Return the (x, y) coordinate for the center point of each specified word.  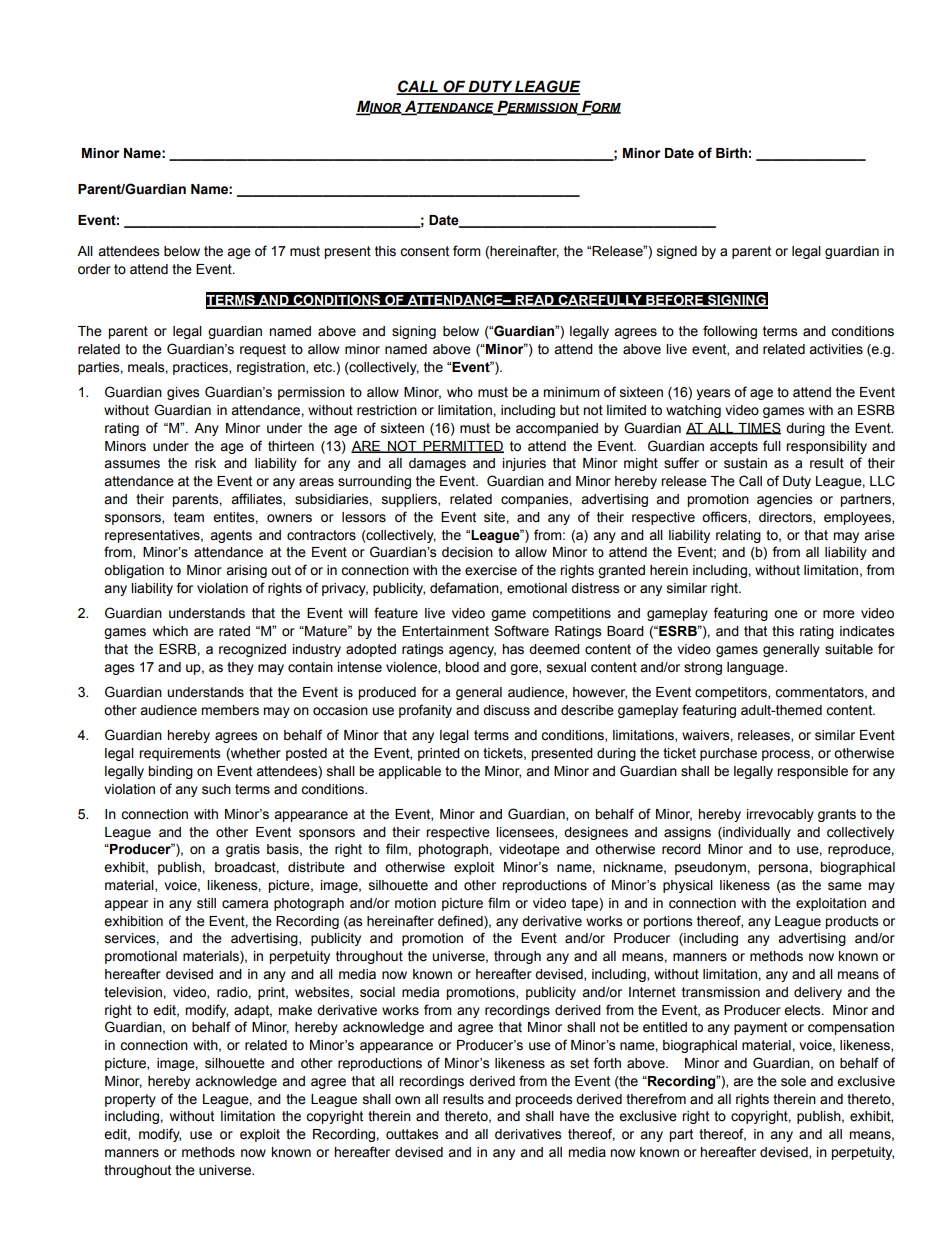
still (206, 903)
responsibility (826, 447)
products (851, 922)
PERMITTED (462, 447)
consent (424, 251)
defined (461, 921)
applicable (409, 772)
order (94, 269)
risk (205, 463)
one (786, 614)
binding (170, 772)
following (730, 332)
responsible (812, 772)
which (170, 631)
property (130, 1100)
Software (521, 631)
